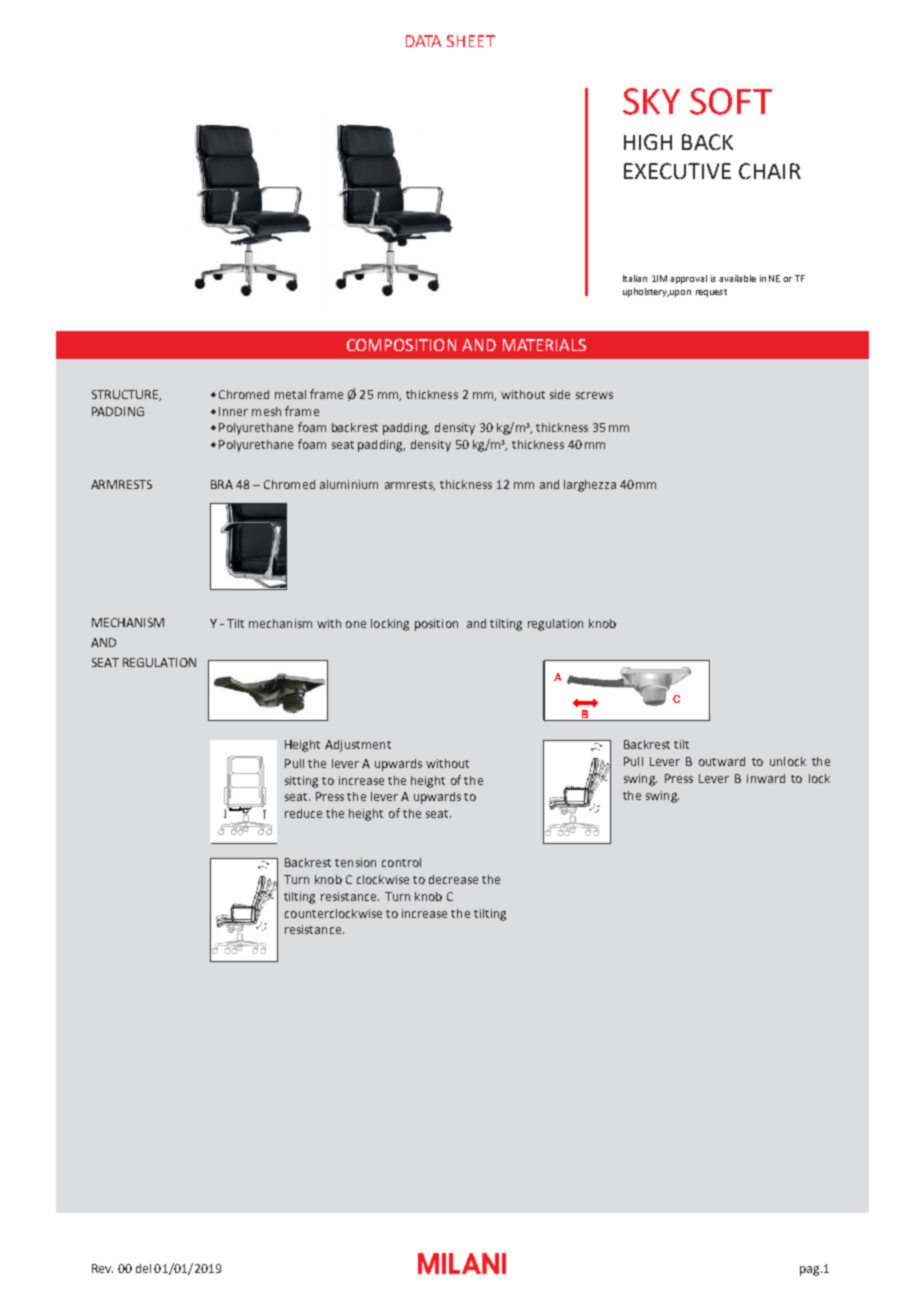  I want to click on del, so click(143, 1268).
